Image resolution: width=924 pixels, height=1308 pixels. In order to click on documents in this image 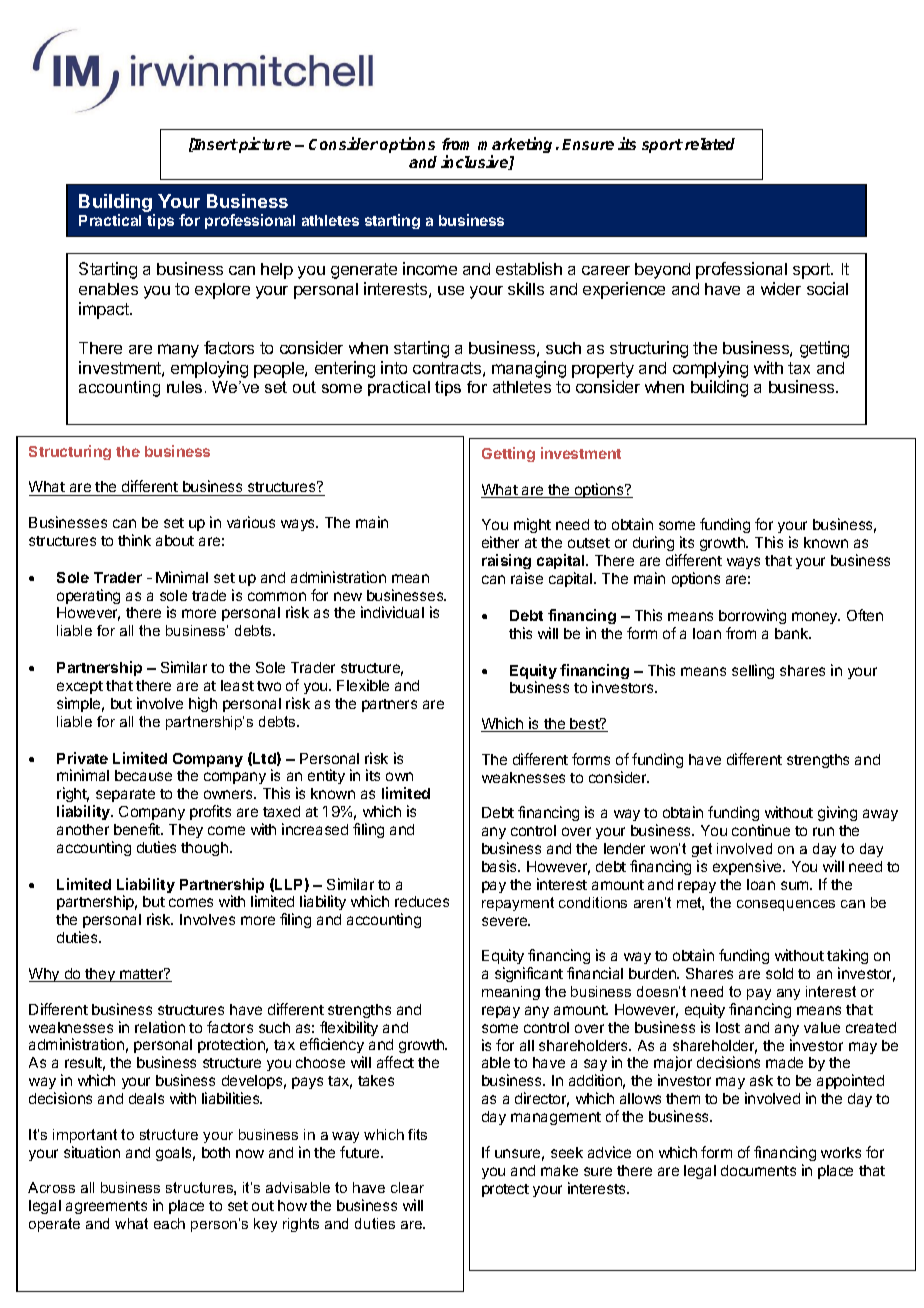, I will do `click(758, 1170)`.
